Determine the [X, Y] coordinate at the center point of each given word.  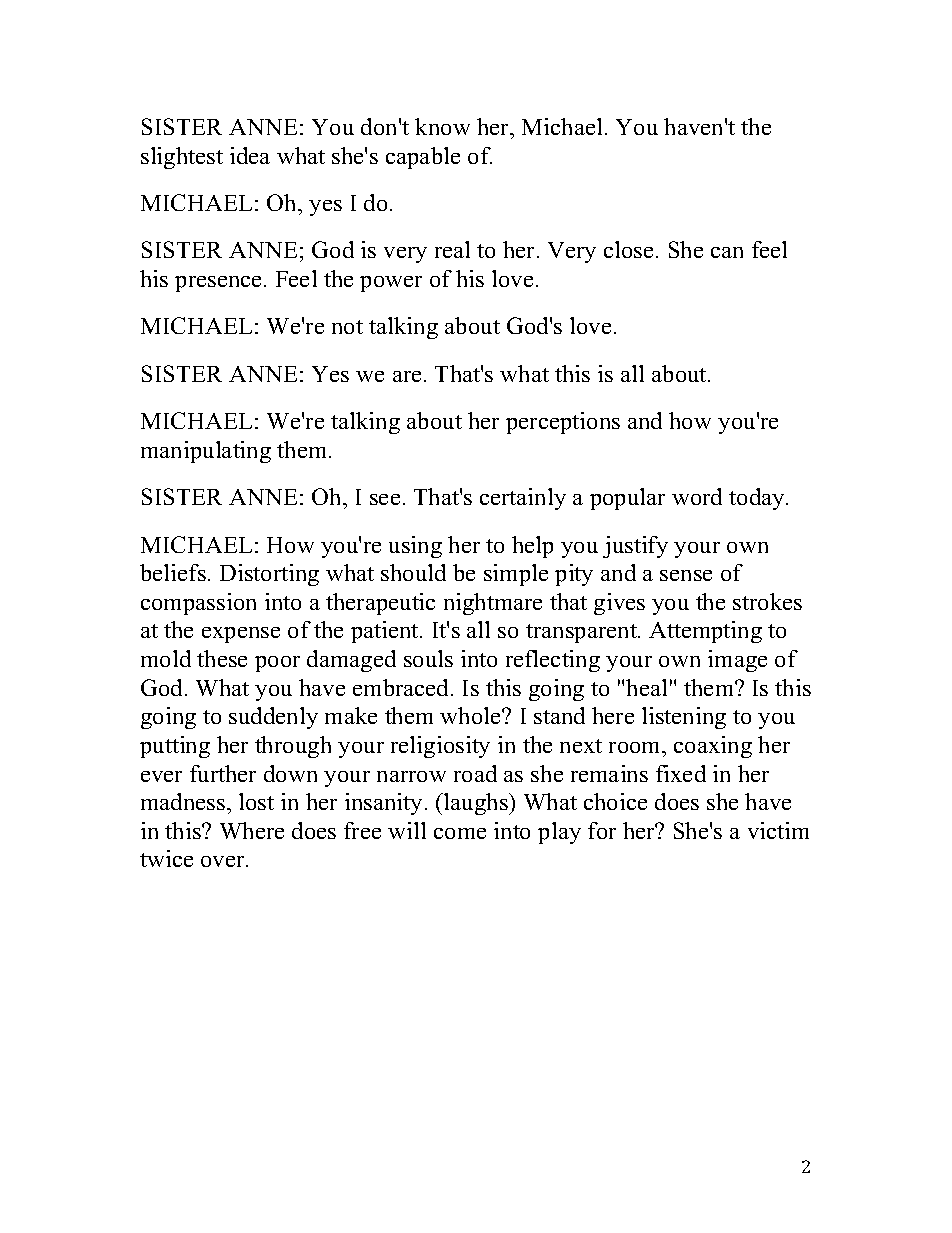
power [391, 284]
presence [218, 284]
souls [428, 658]
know [442, 126]
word [697, 496]
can [727, 252]
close [628, 249]
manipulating [206, 452]
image [737, 661]
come [460, 833]
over [224, 861]
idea [250, 155]
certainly [523, 499]
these [222, 658]
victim [778, 830]
